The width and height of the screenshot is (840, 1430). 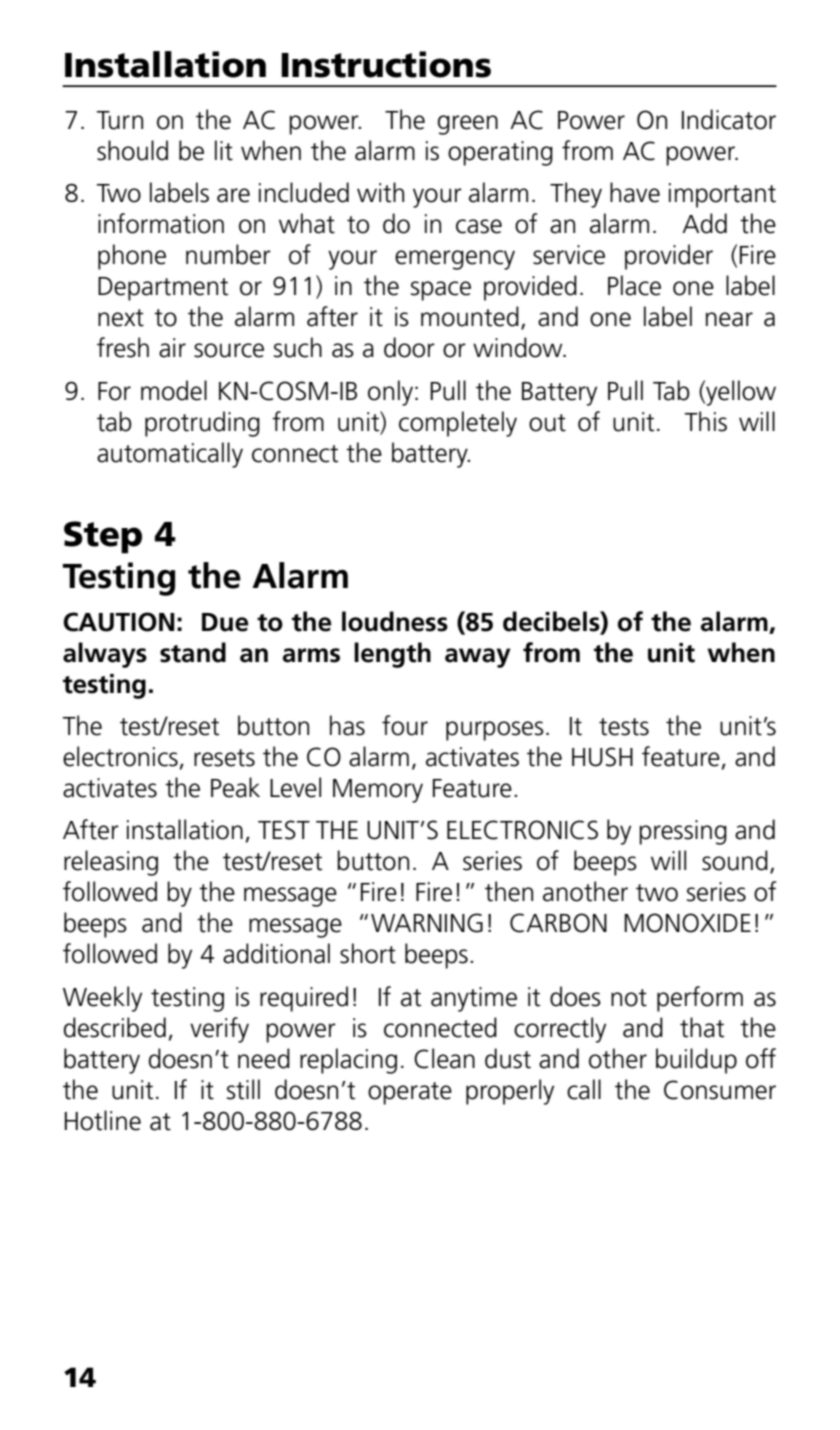 I want to click on HUSH, so click(x=602, y=757).
